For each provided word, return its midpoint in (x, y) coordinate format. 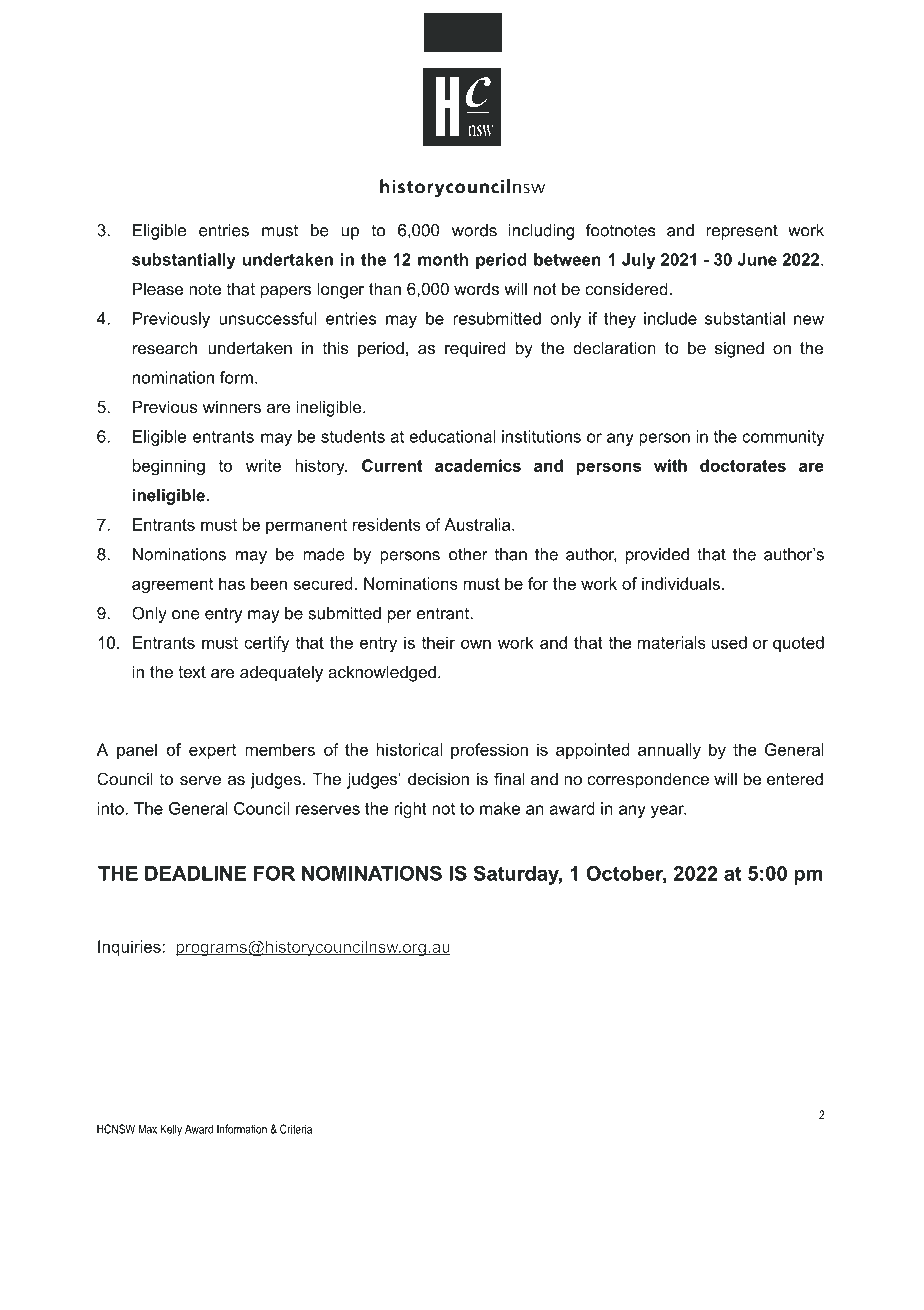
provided (657, 556)
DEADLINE (195, 873)
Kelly (171, 1130)
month (443, 259)
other (468, 554)
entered (795, 778)
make (500, 808)
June (757, 259)
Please (158, 288)
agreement (172, 586)
